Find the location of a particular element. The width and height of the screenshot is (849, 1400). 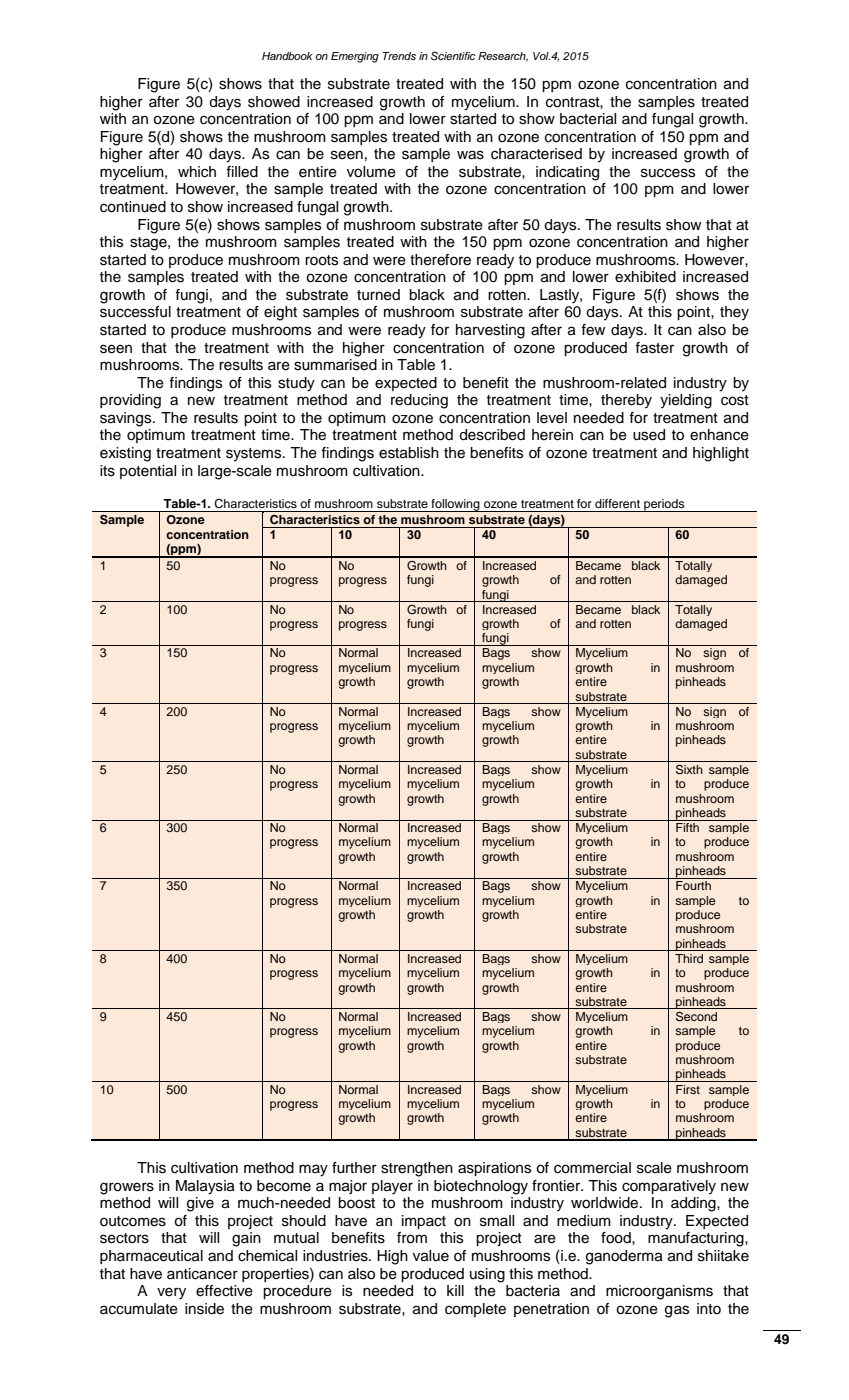

potential is located at coordinates (148, 472).
